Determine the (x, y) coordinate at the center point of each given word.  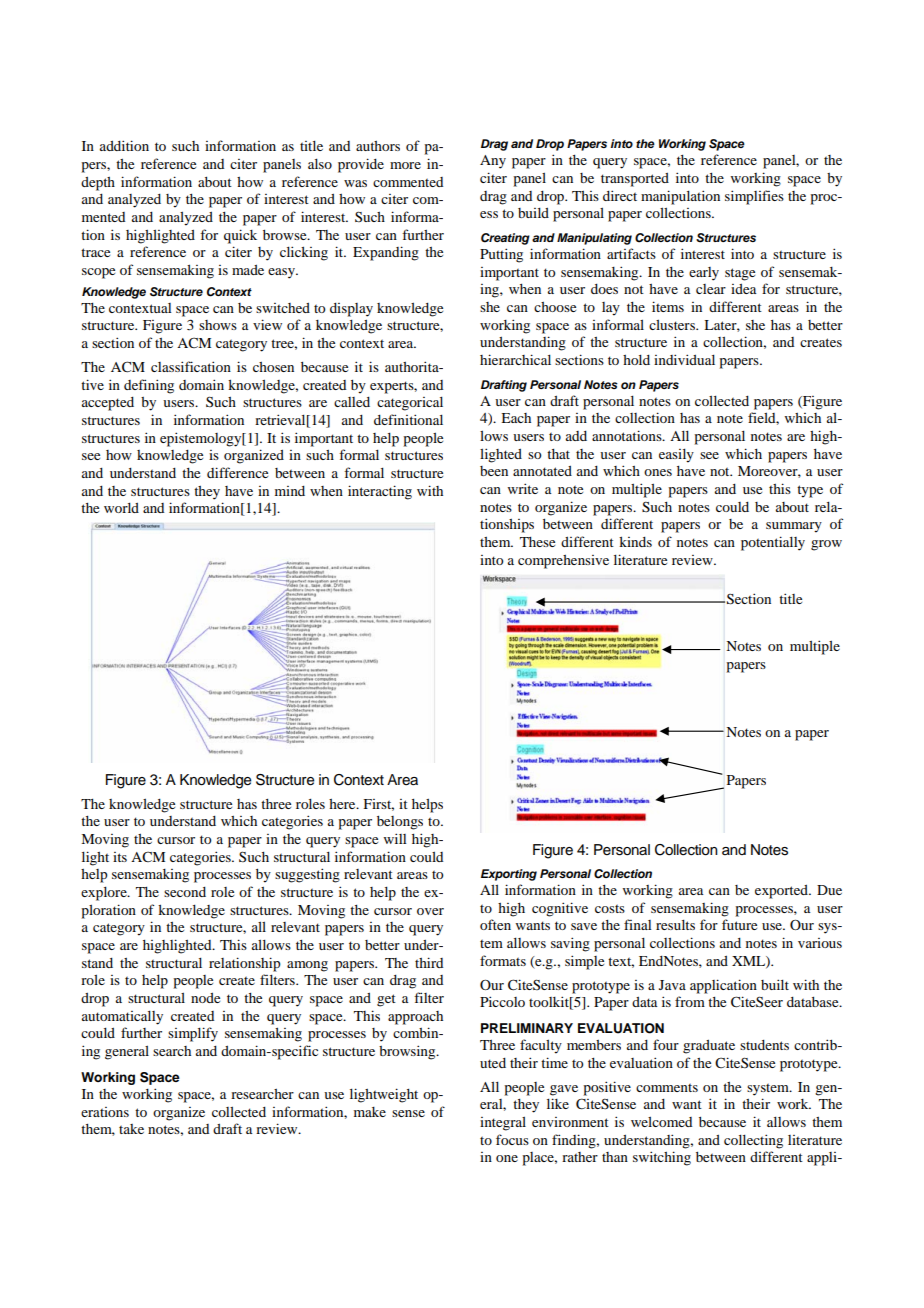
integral (503, 1123)
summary (794, 527)
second (185, 892)
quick (240, 236)
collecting (753, 1141)
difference (237, 472)
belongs (400, 823)
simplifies (754, 197)
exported (782, 892)
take (131, 1129)
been (494, 471)
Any (493, 162)
